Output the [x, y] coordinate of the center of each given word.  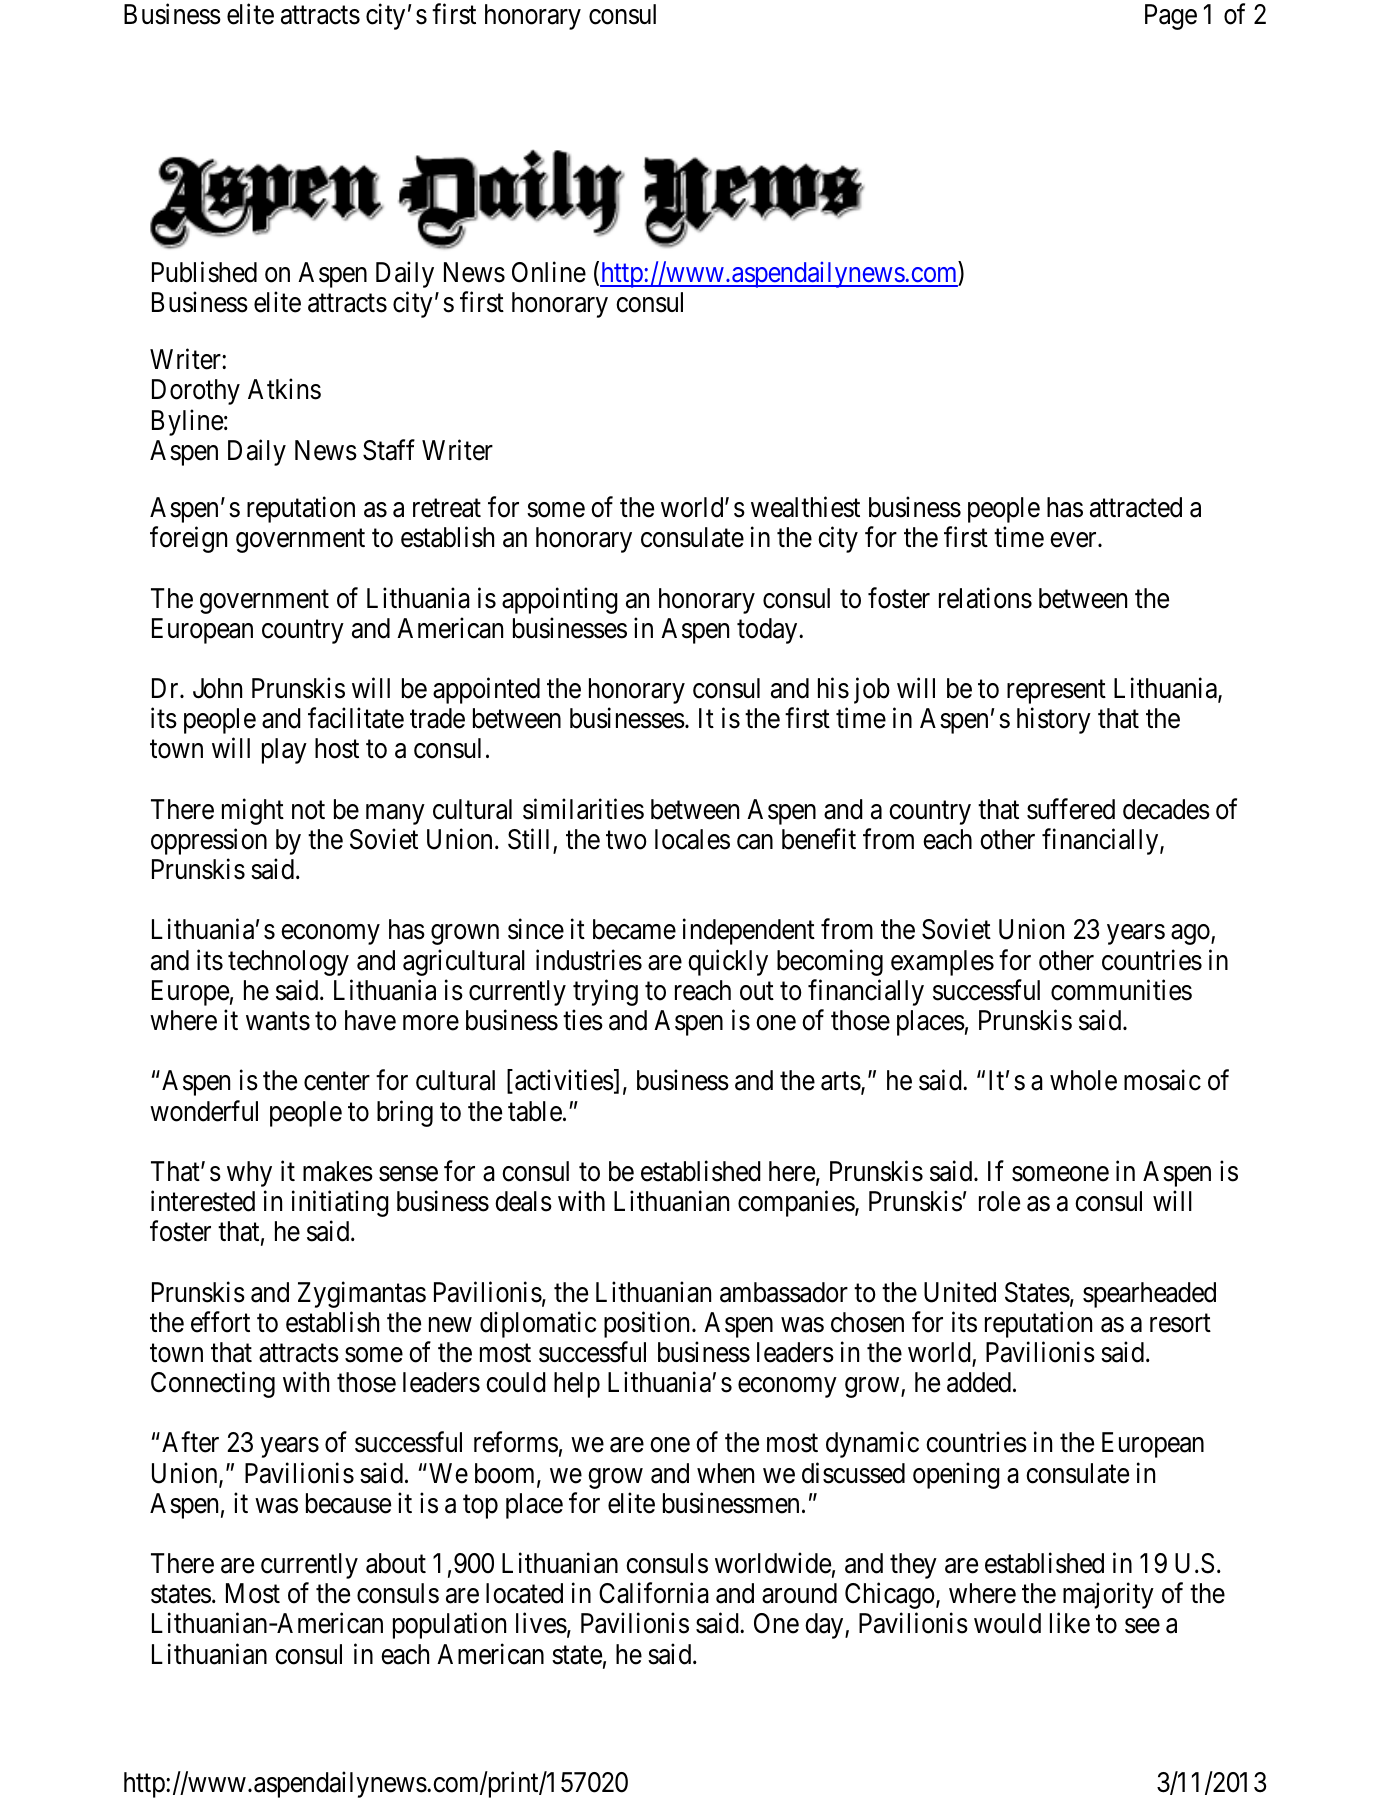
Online [549, 272]
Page [1171, 17]
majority [1108, 1596]
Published [204, 272]
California [654, 1593]
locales [692, 839]
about [396, 1563]
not [308, 810]
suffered [1071, 809]
